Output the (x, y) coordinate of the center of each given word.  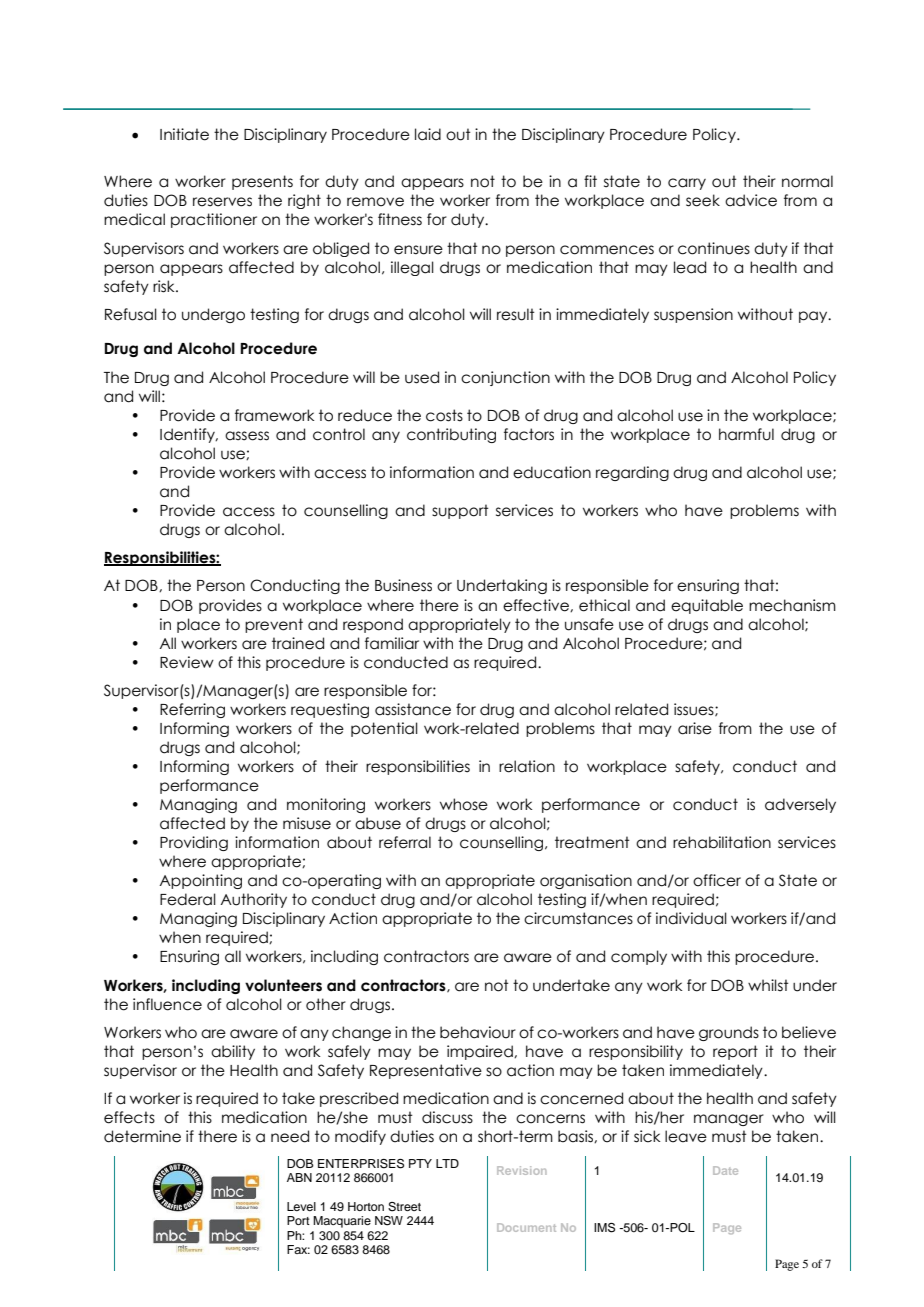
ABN (299, 1177)
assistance (413, 709)
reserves (222, 202)
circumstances (578, 918)
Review (187, 662)
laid (428, 134)
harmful (746, 434)
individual (691, 918)
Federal (188, 899)
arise (695, 728)
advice (751, 200)
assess (247, 436)
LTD (447, 1163)
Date (725, 1170)
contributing (451, 435)
